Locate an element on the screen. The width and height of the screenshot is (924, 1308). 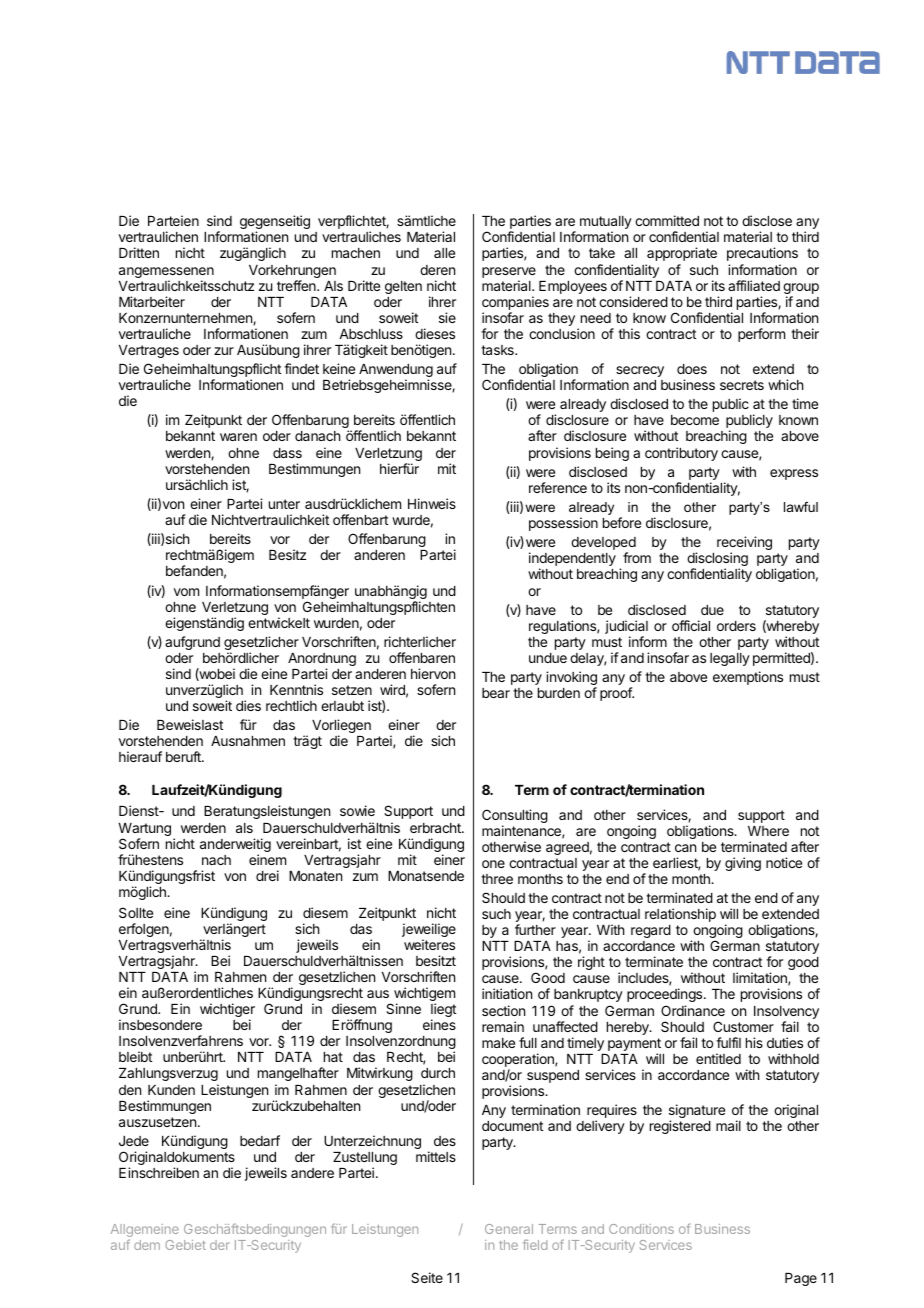
dem is located at coordinates (147, 1245).
